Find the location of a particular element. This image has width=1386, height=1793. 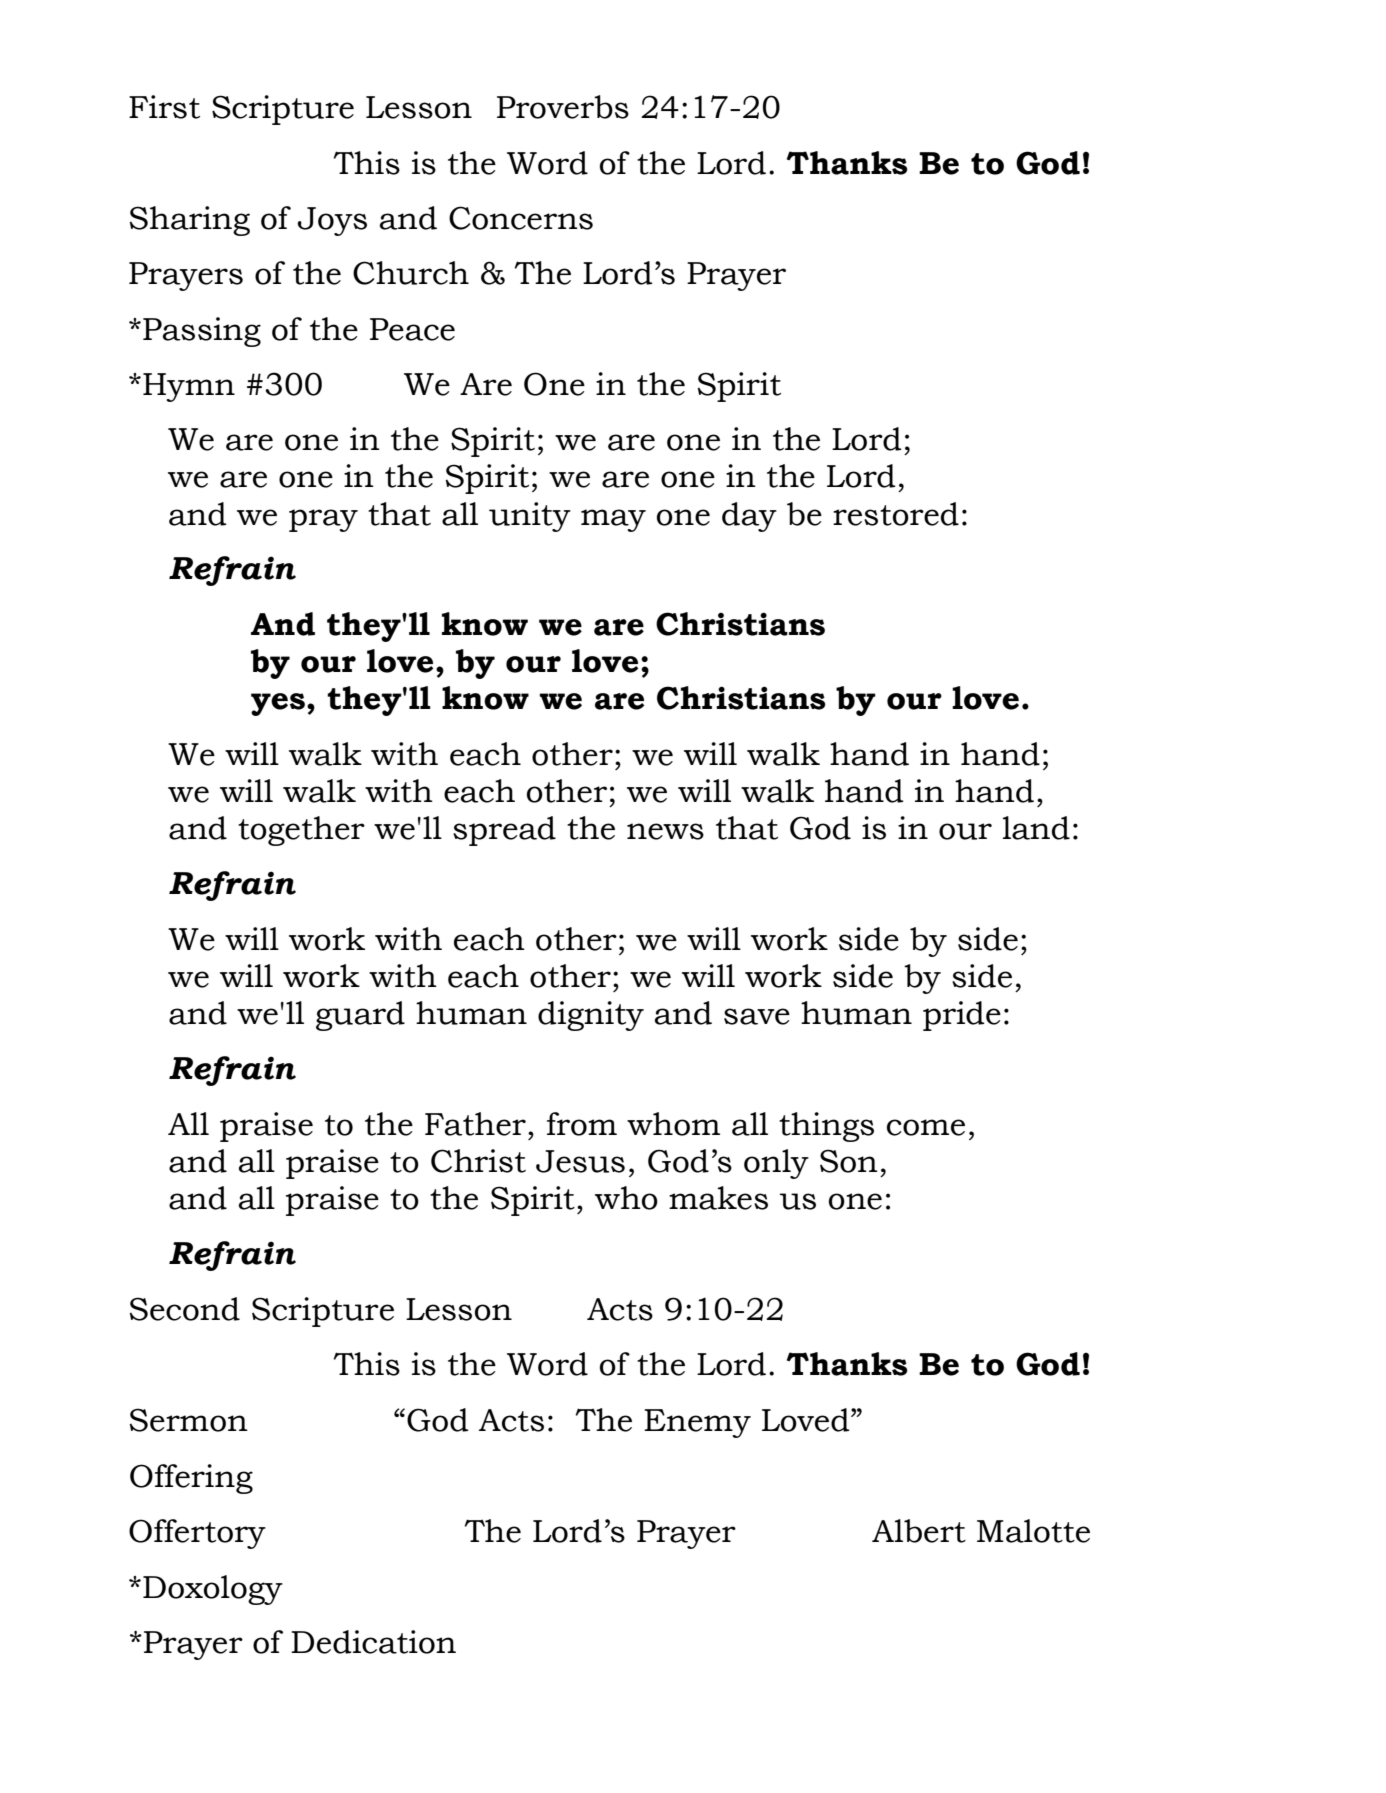

Proverbs is located at coordinates (563, 107).
